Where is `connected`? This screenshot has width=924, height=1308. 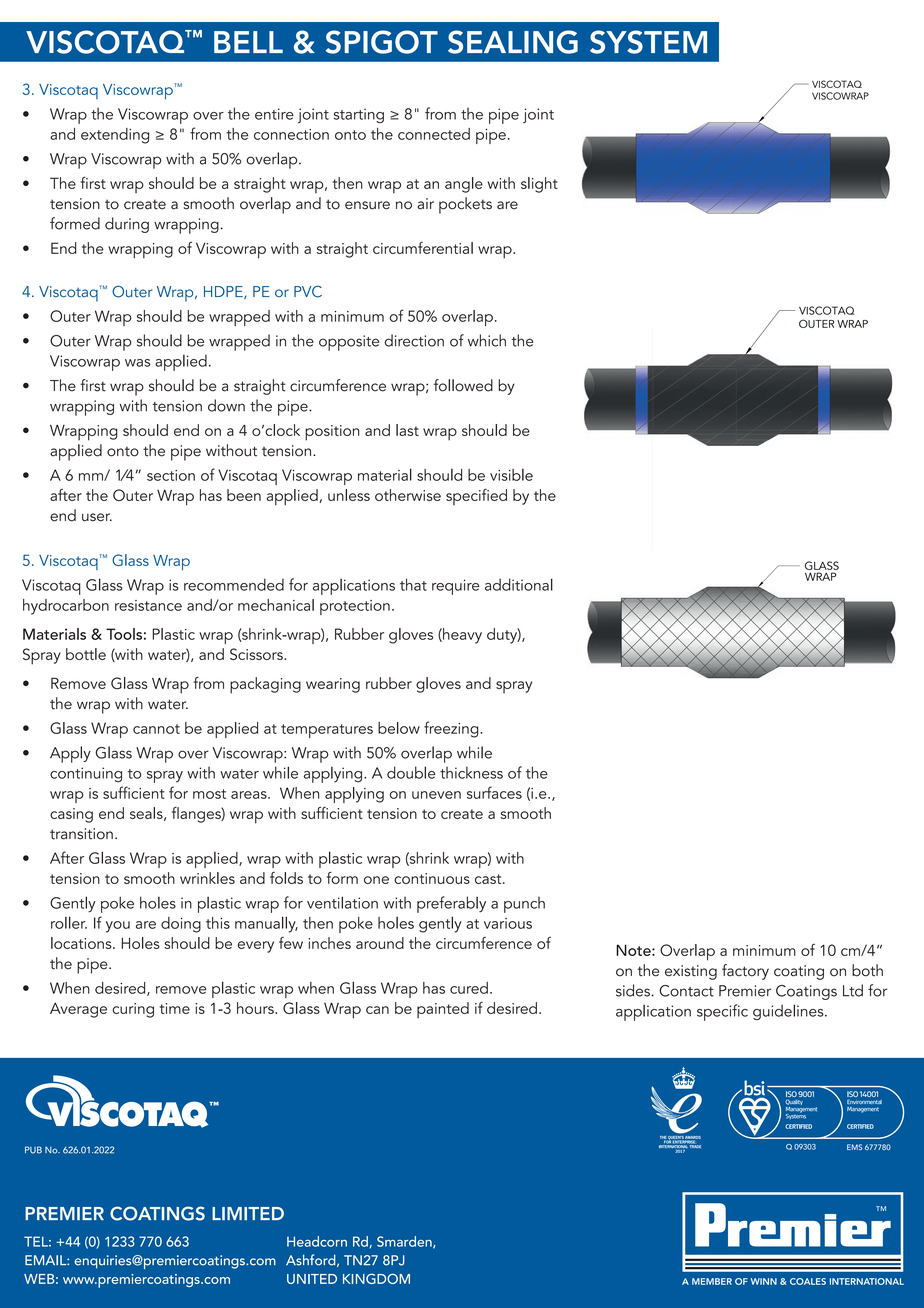
connected is located at coordinates (434, 134).
